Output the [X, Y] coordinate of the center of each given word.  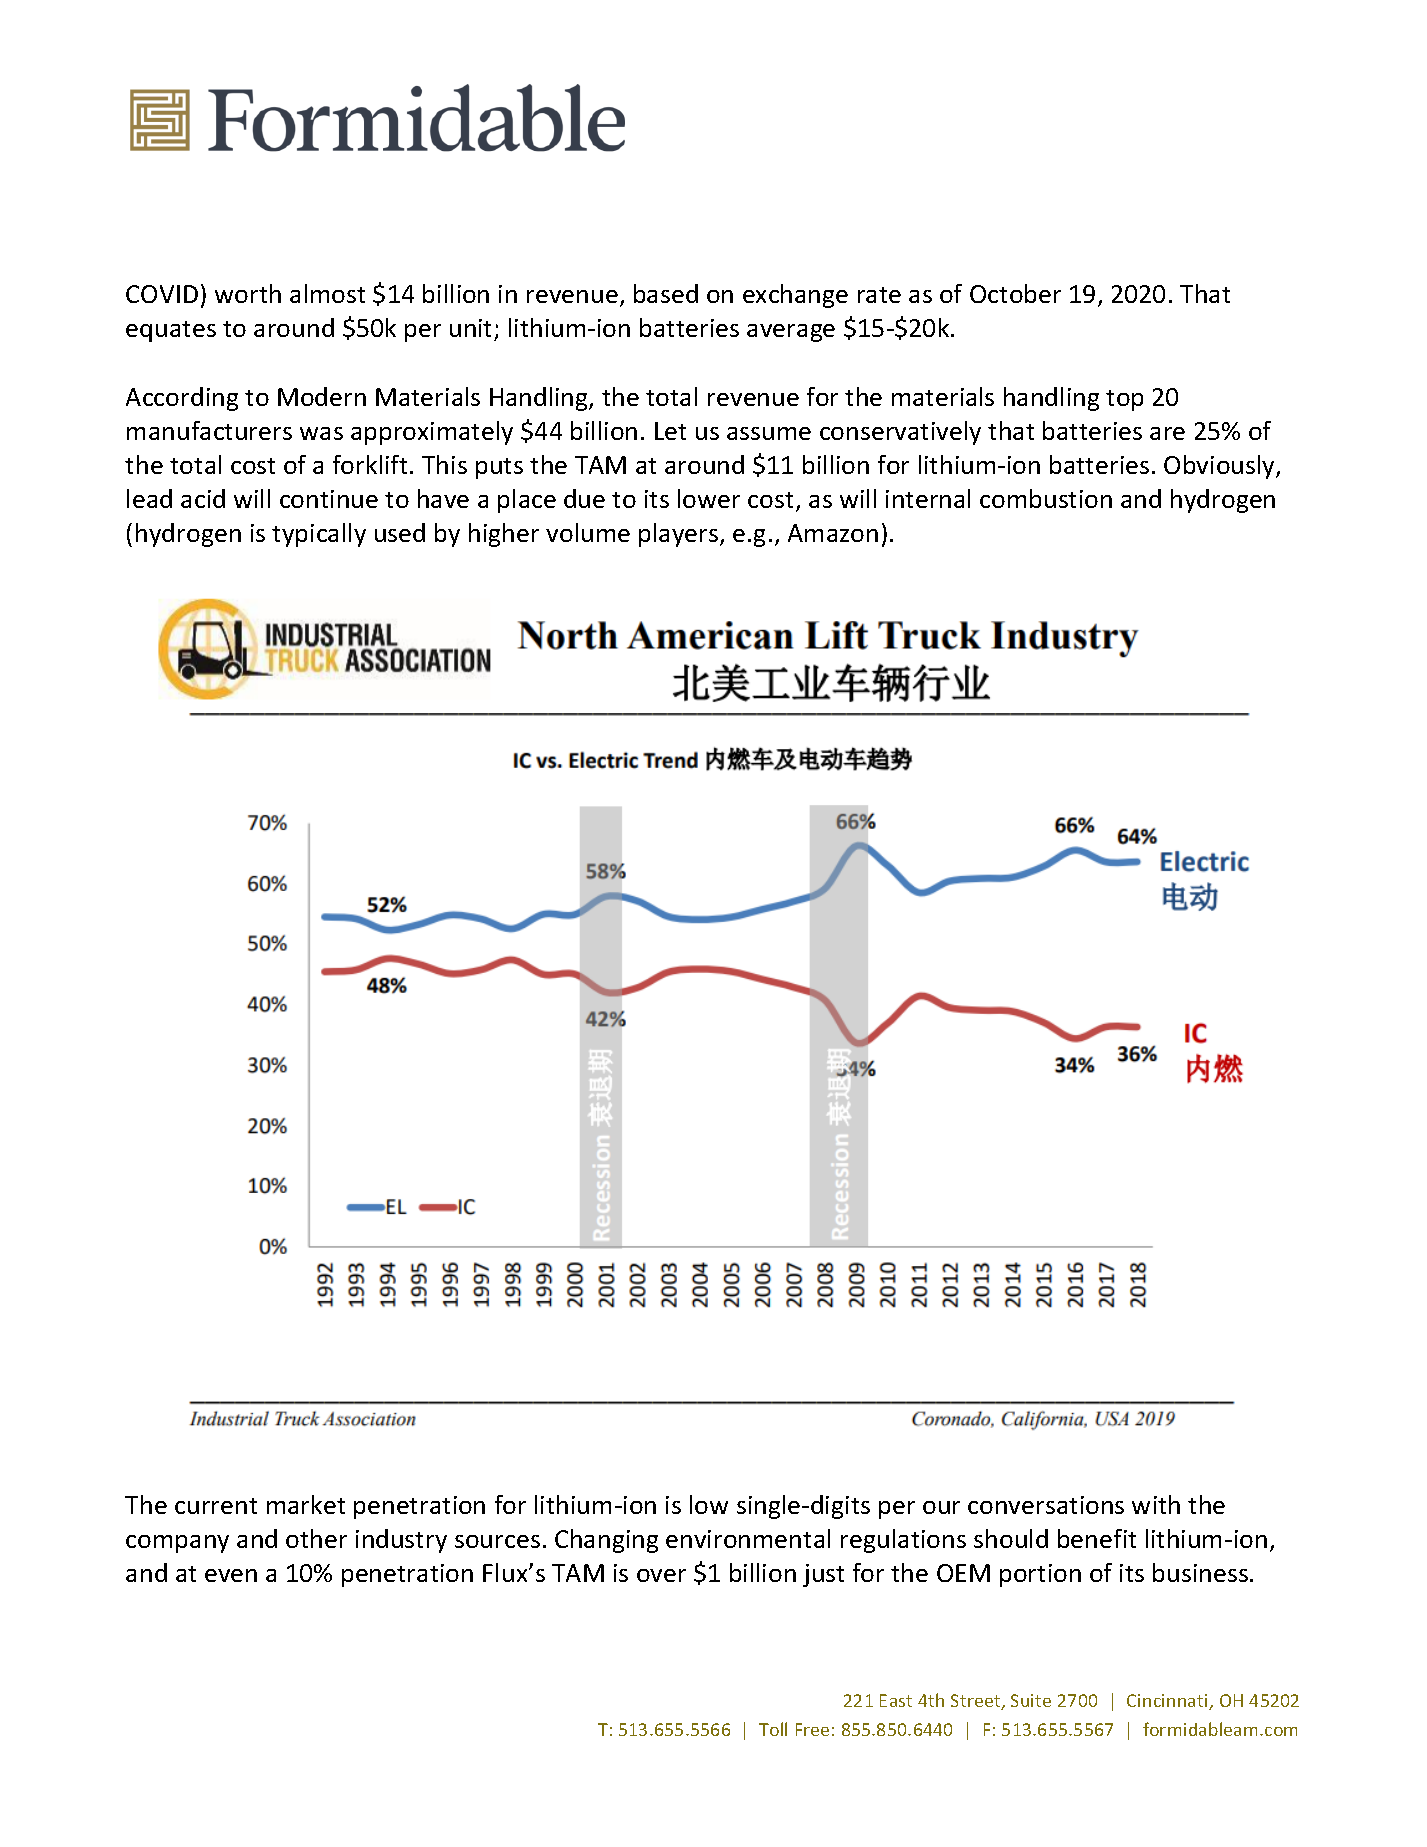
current [216, 1506]
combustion [1046, 498]
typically [319, 535]
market [306, 1504]
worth [248, 293]
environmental [748, 1538]
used [400, 532]
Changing [606, 1541]
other [316, 1538]
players [680, 535]
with [1156, 1504]
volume [588, 532]
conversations [1046, 1505]
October [1015, 293]
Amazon [833, 533]
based [666, 293]
